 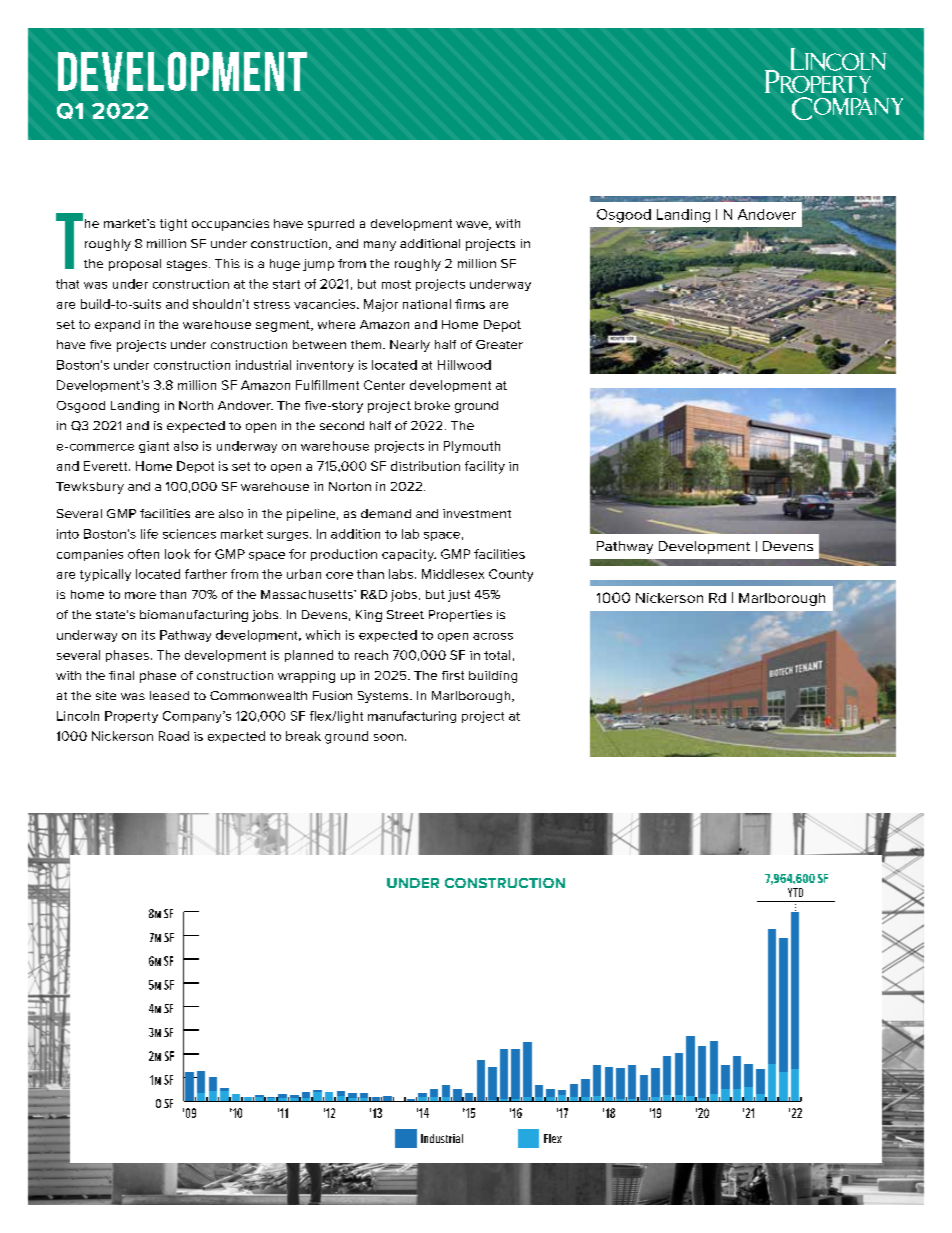 I want to click on many, so click(x=380, y=246).
